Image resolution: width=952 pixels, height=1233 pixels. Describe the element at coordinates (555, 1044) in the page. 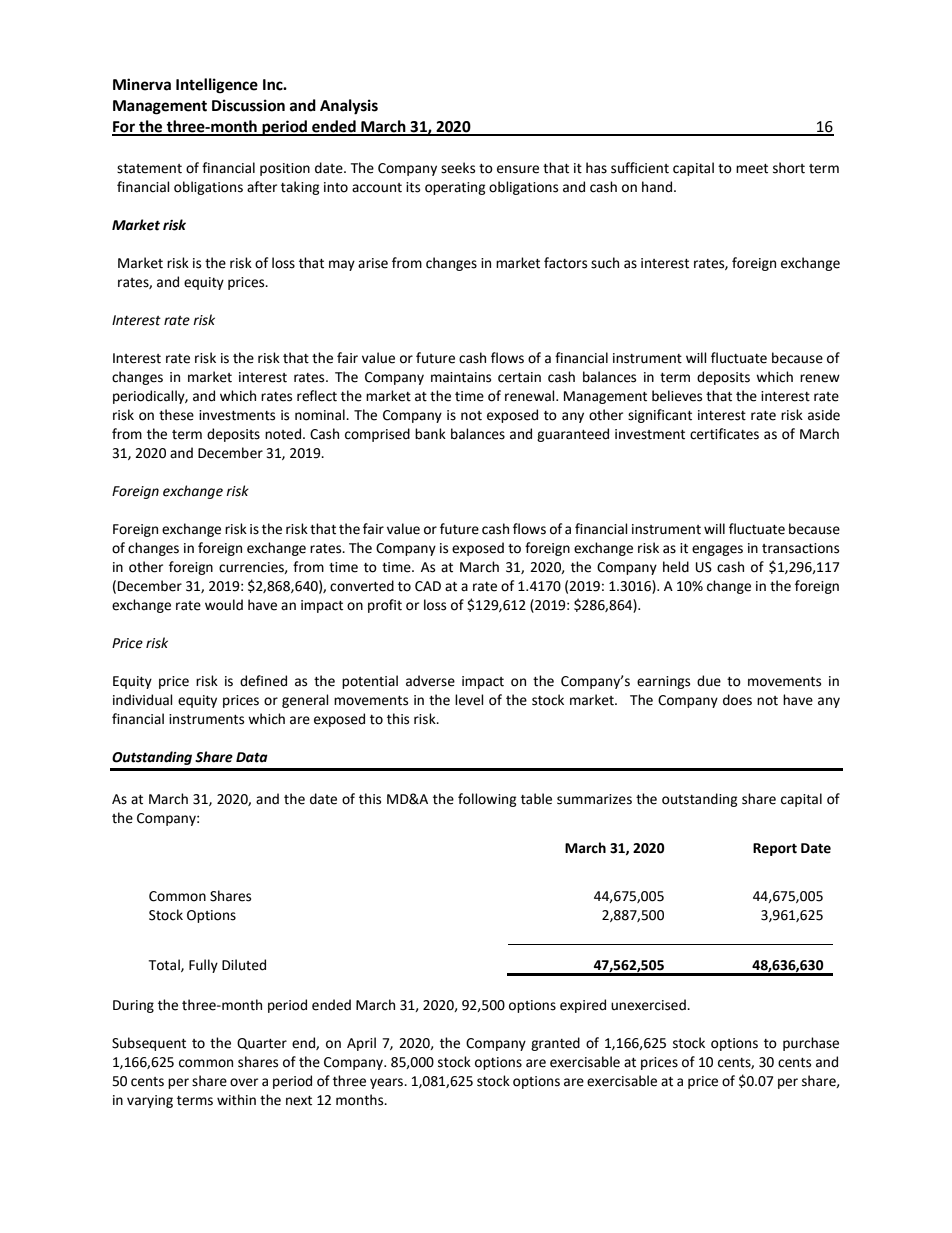

I see `granted` at that location.
